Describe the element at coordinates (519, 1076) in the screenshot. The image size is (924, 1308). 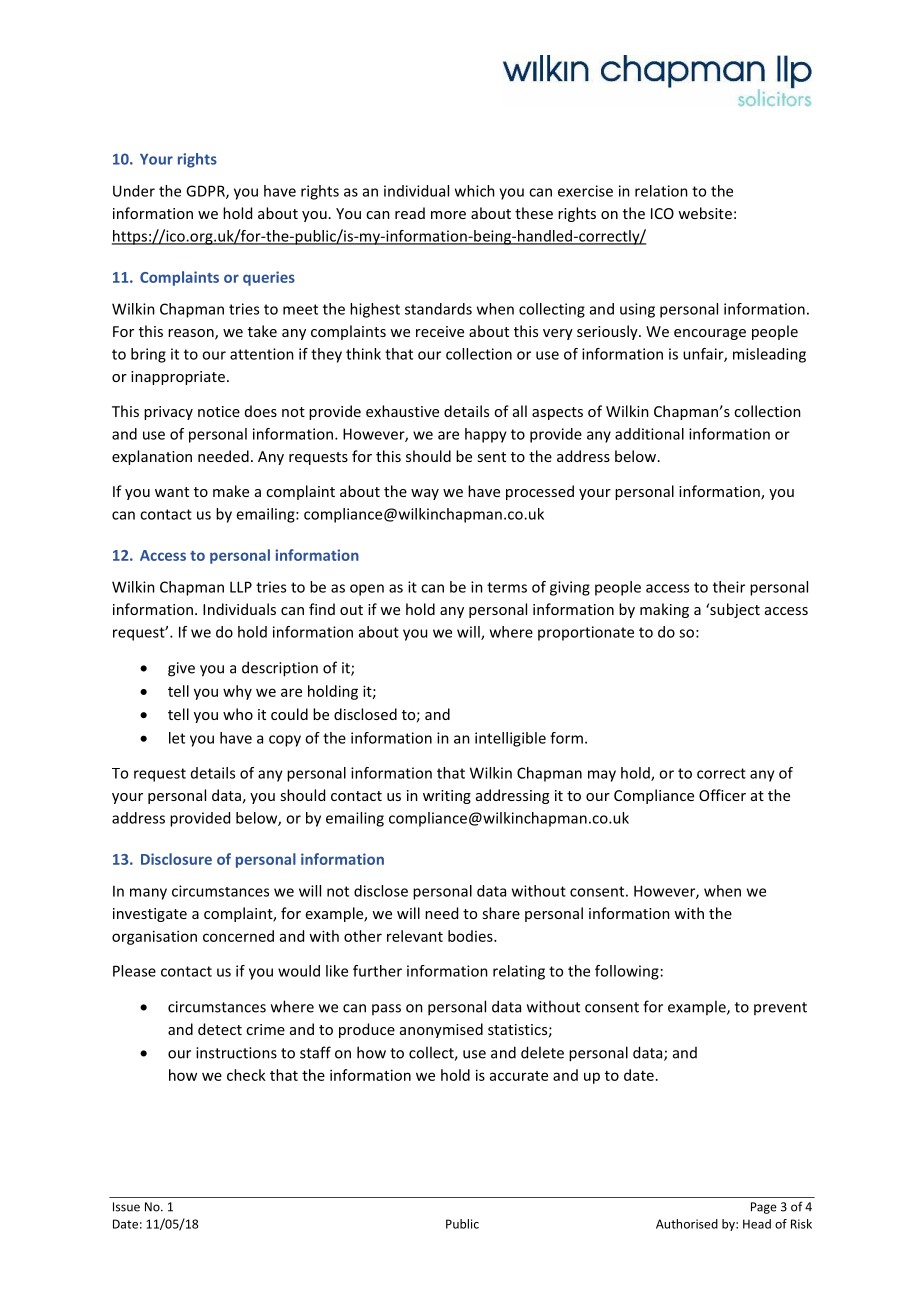
I see `accurate` at that location.
